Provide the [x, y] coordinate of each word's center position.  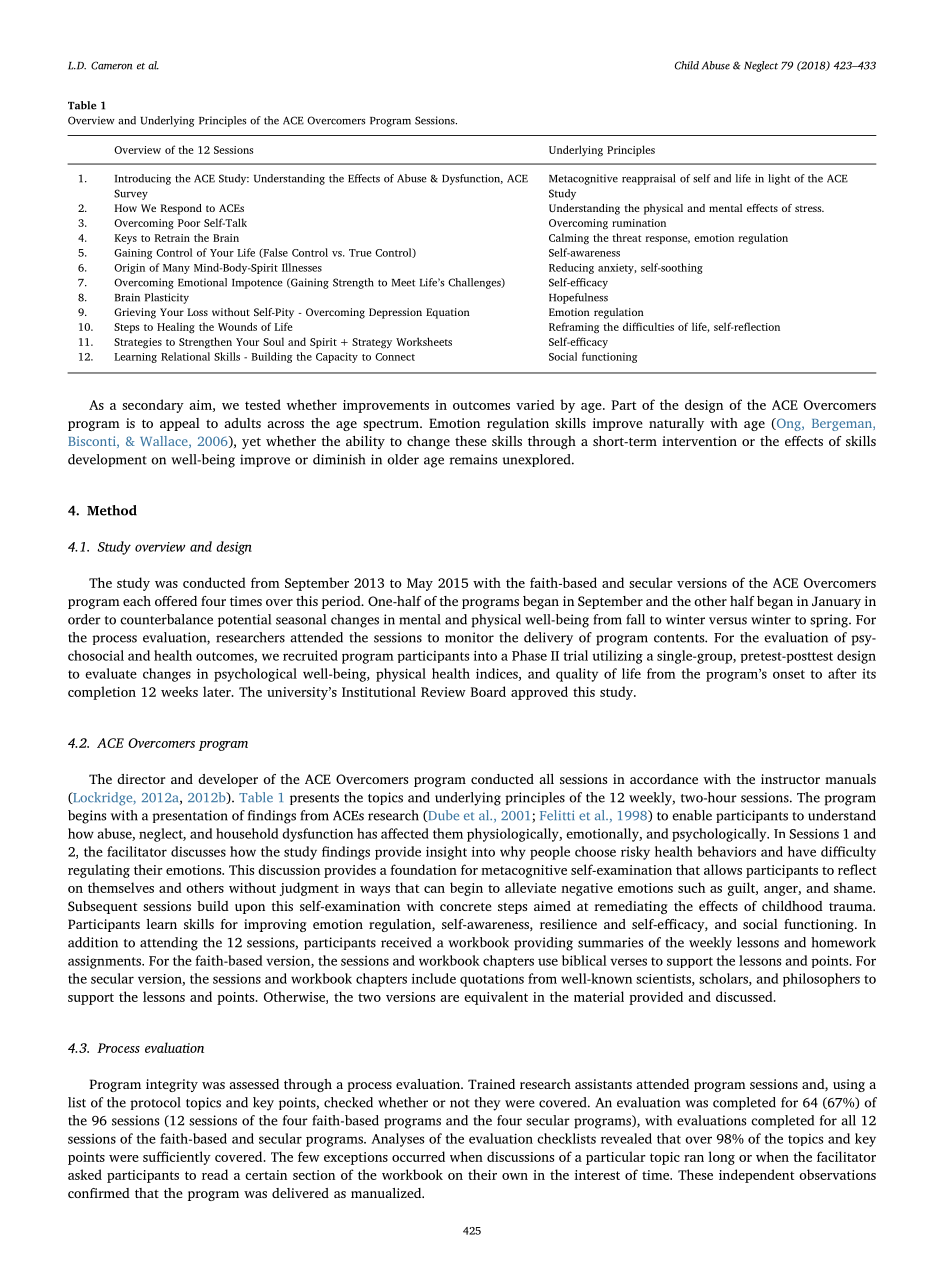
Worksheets [424, 341]
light [779, 179]
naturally [676, 424]
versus [728, 621]
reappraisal [648, 179]
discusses [198, 851]
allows [723, 869]
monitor [469, 637]
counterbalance [166, 619]
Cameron [111, 65]
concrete [466, 906]
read [215, 1174]
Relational [185, 356]
